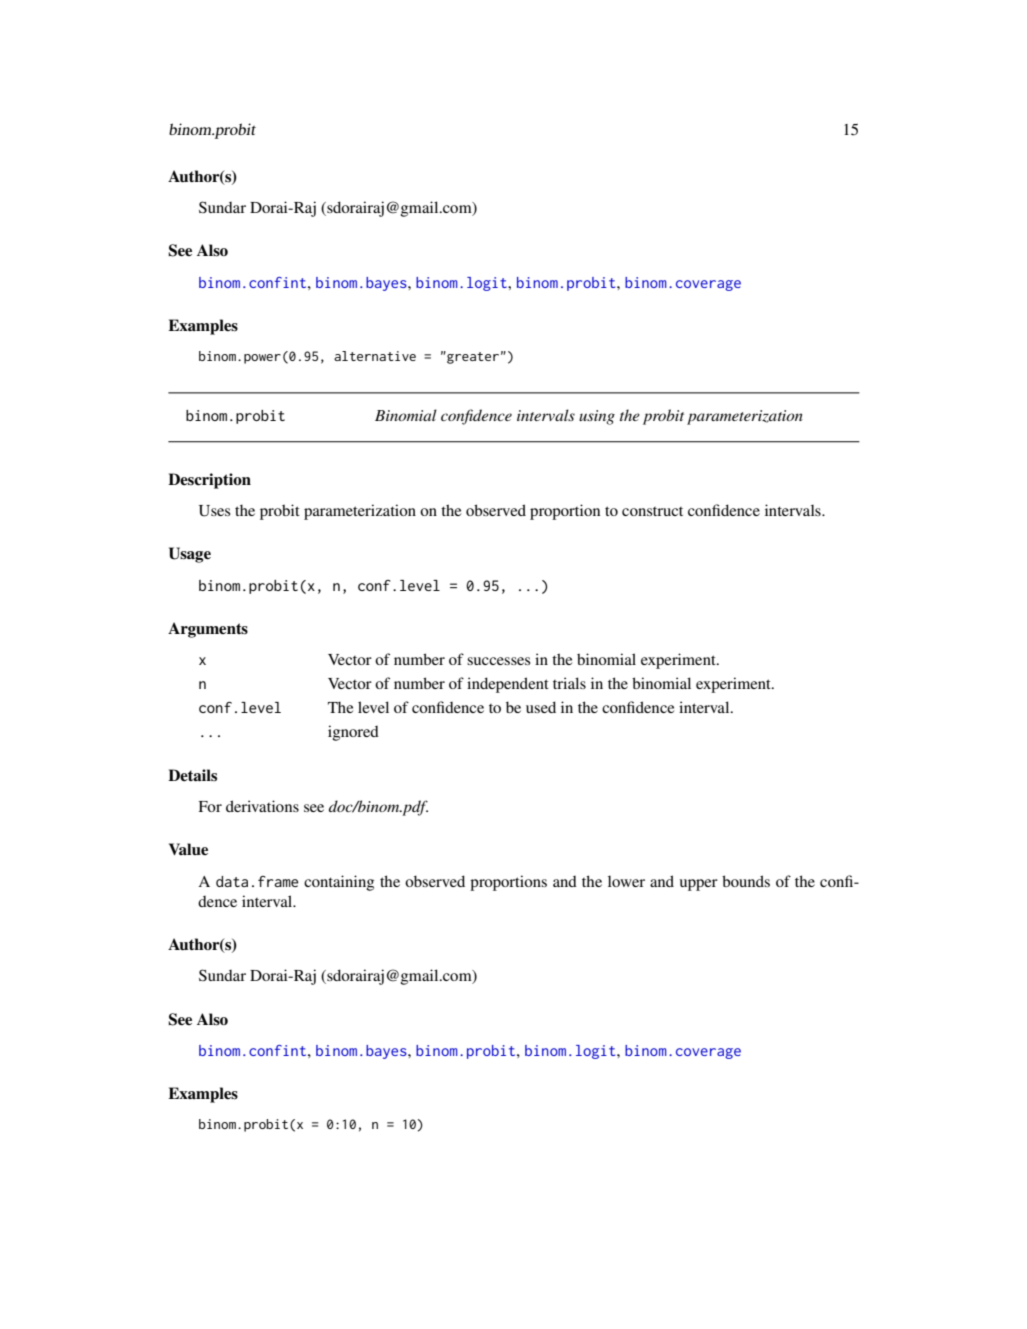 Image resolution: width=1027 pixels, height=1329 pixels. What do you see at coordinates (214, 511) in the document?
I see `Uses` at bounding box center [214, 511].
